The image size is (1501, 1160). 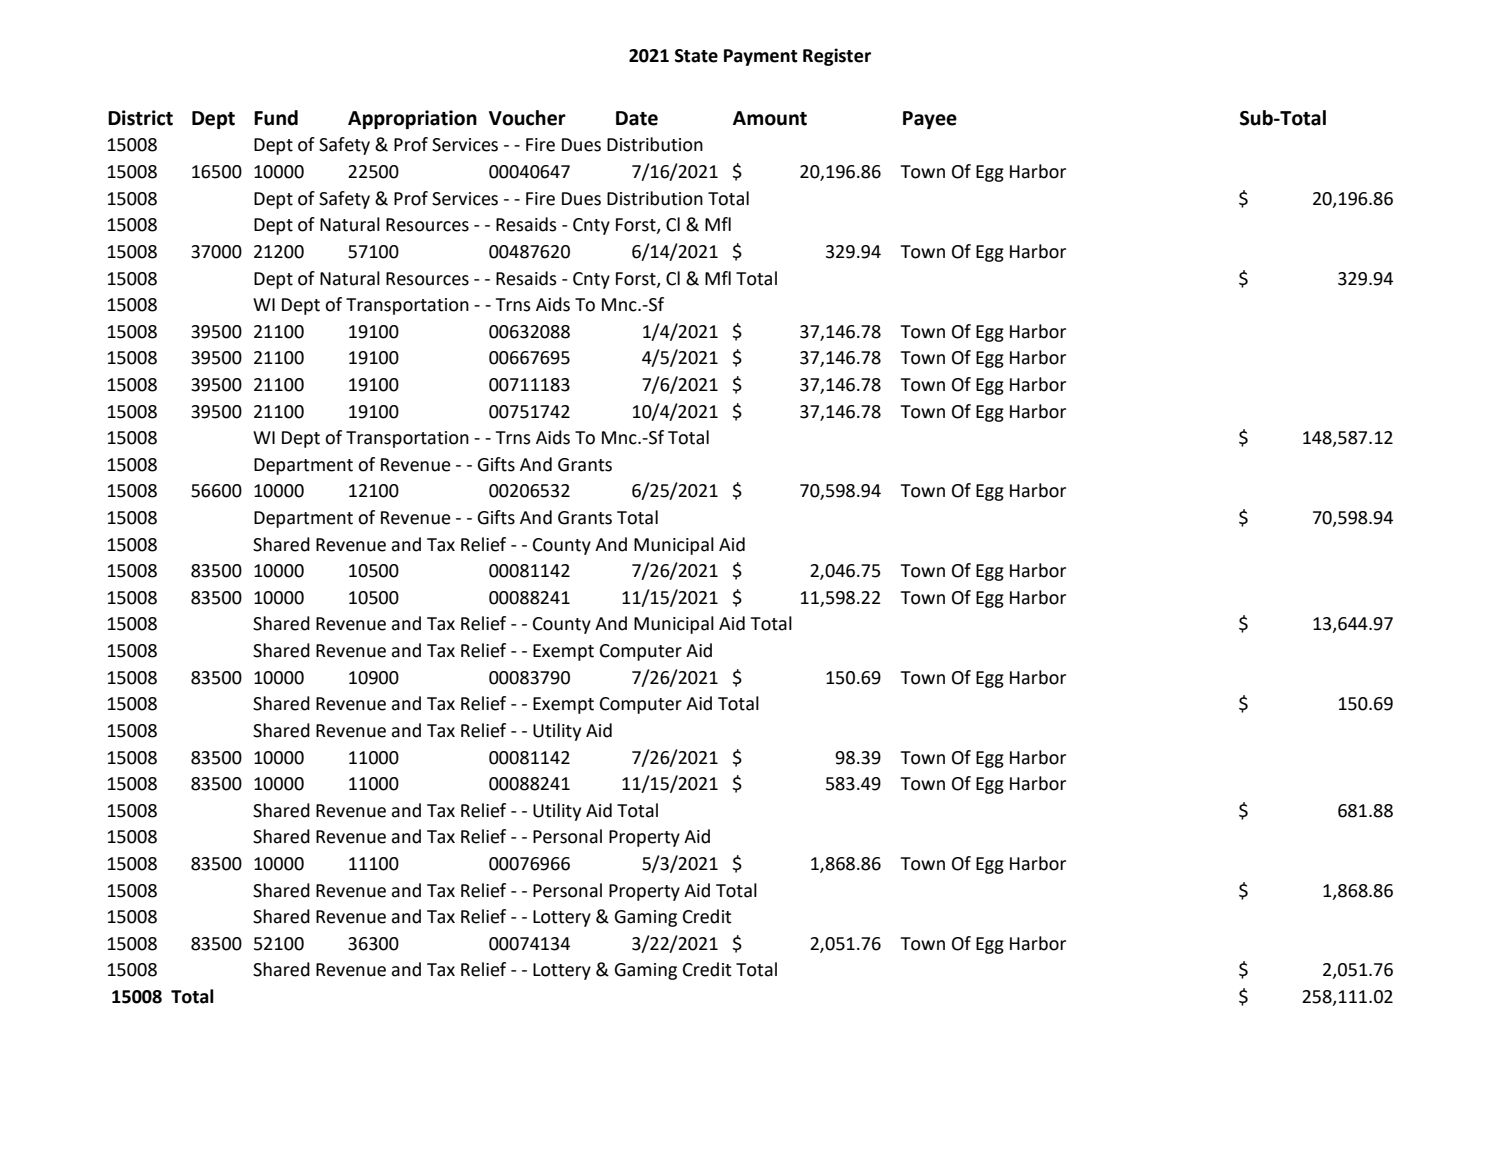 I want to click on Payment, so click(x=761, y=57).
